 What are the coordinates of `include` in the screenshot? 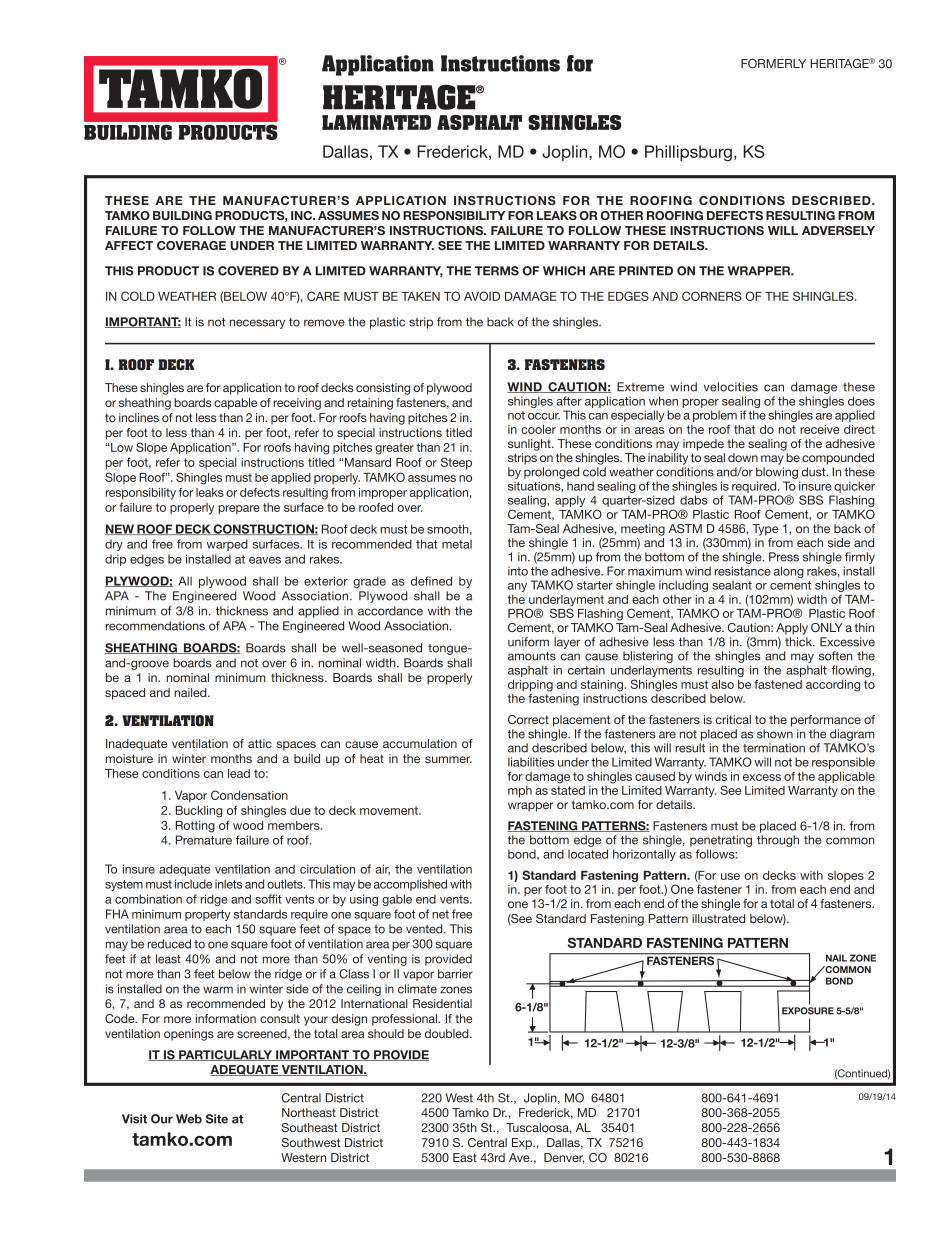 It's located at (193, 884).
